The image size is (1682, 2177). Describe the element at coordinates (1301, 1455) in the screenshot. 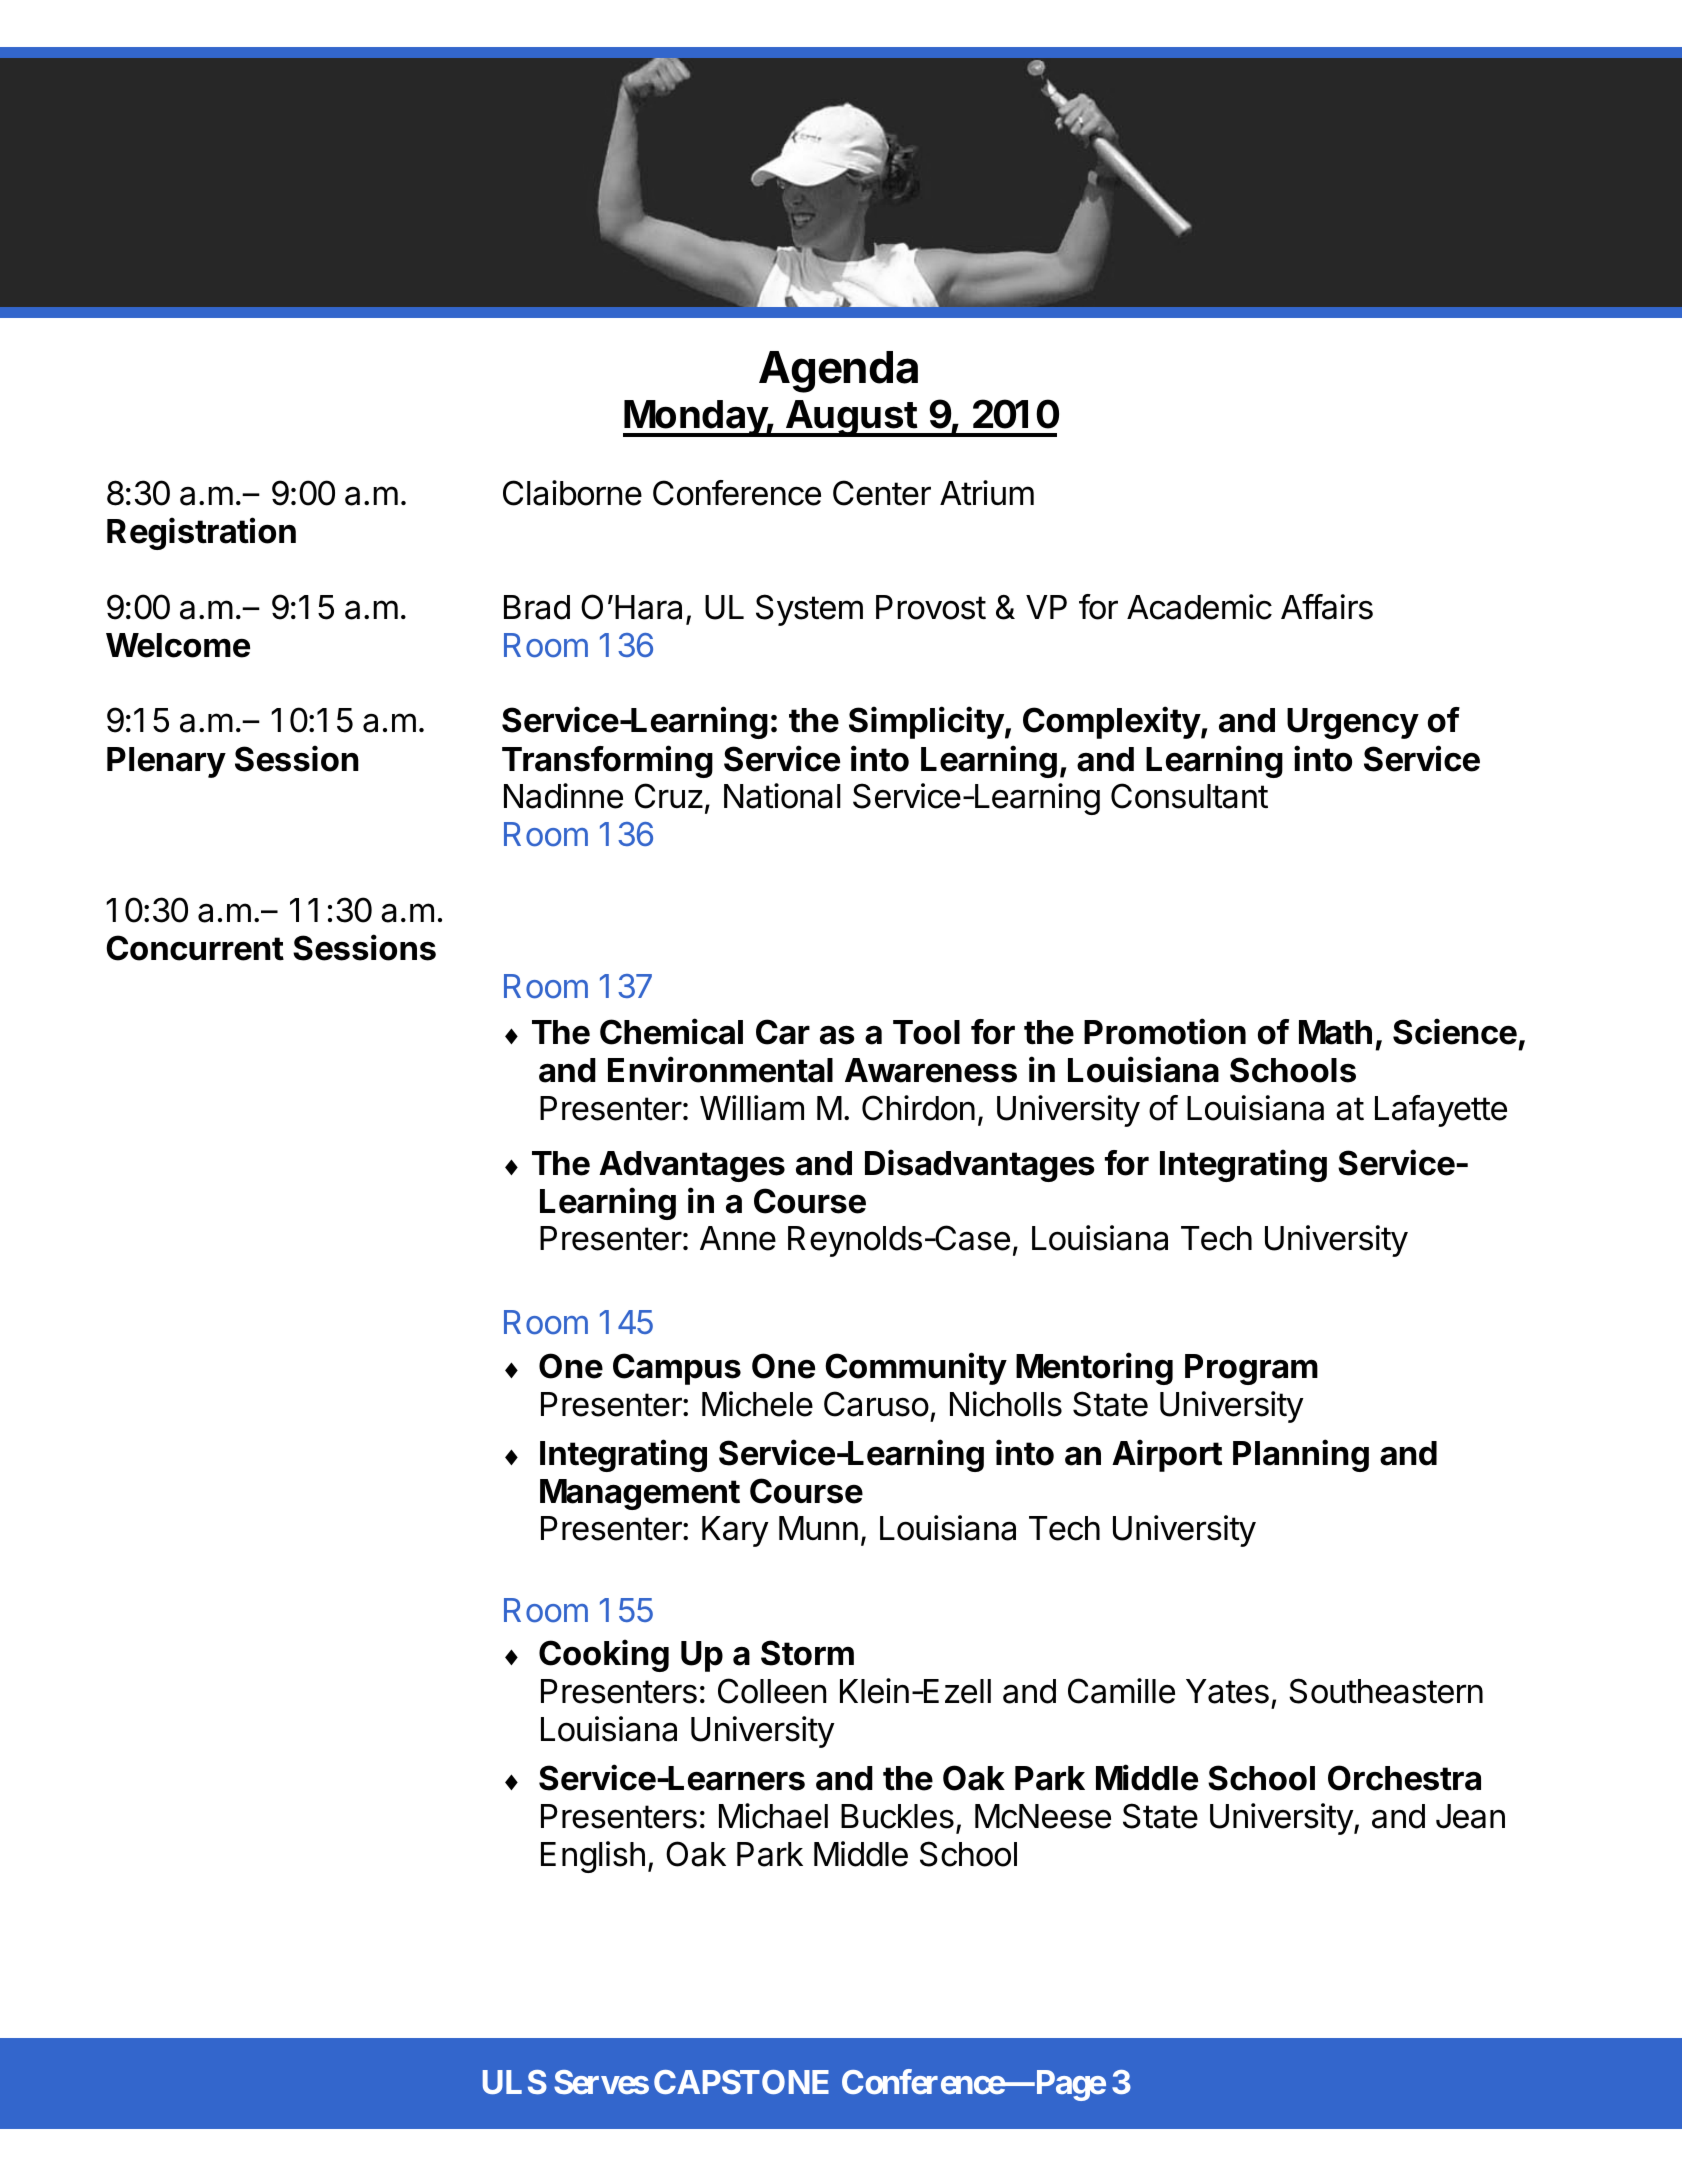

I see `Planning` at that location.
